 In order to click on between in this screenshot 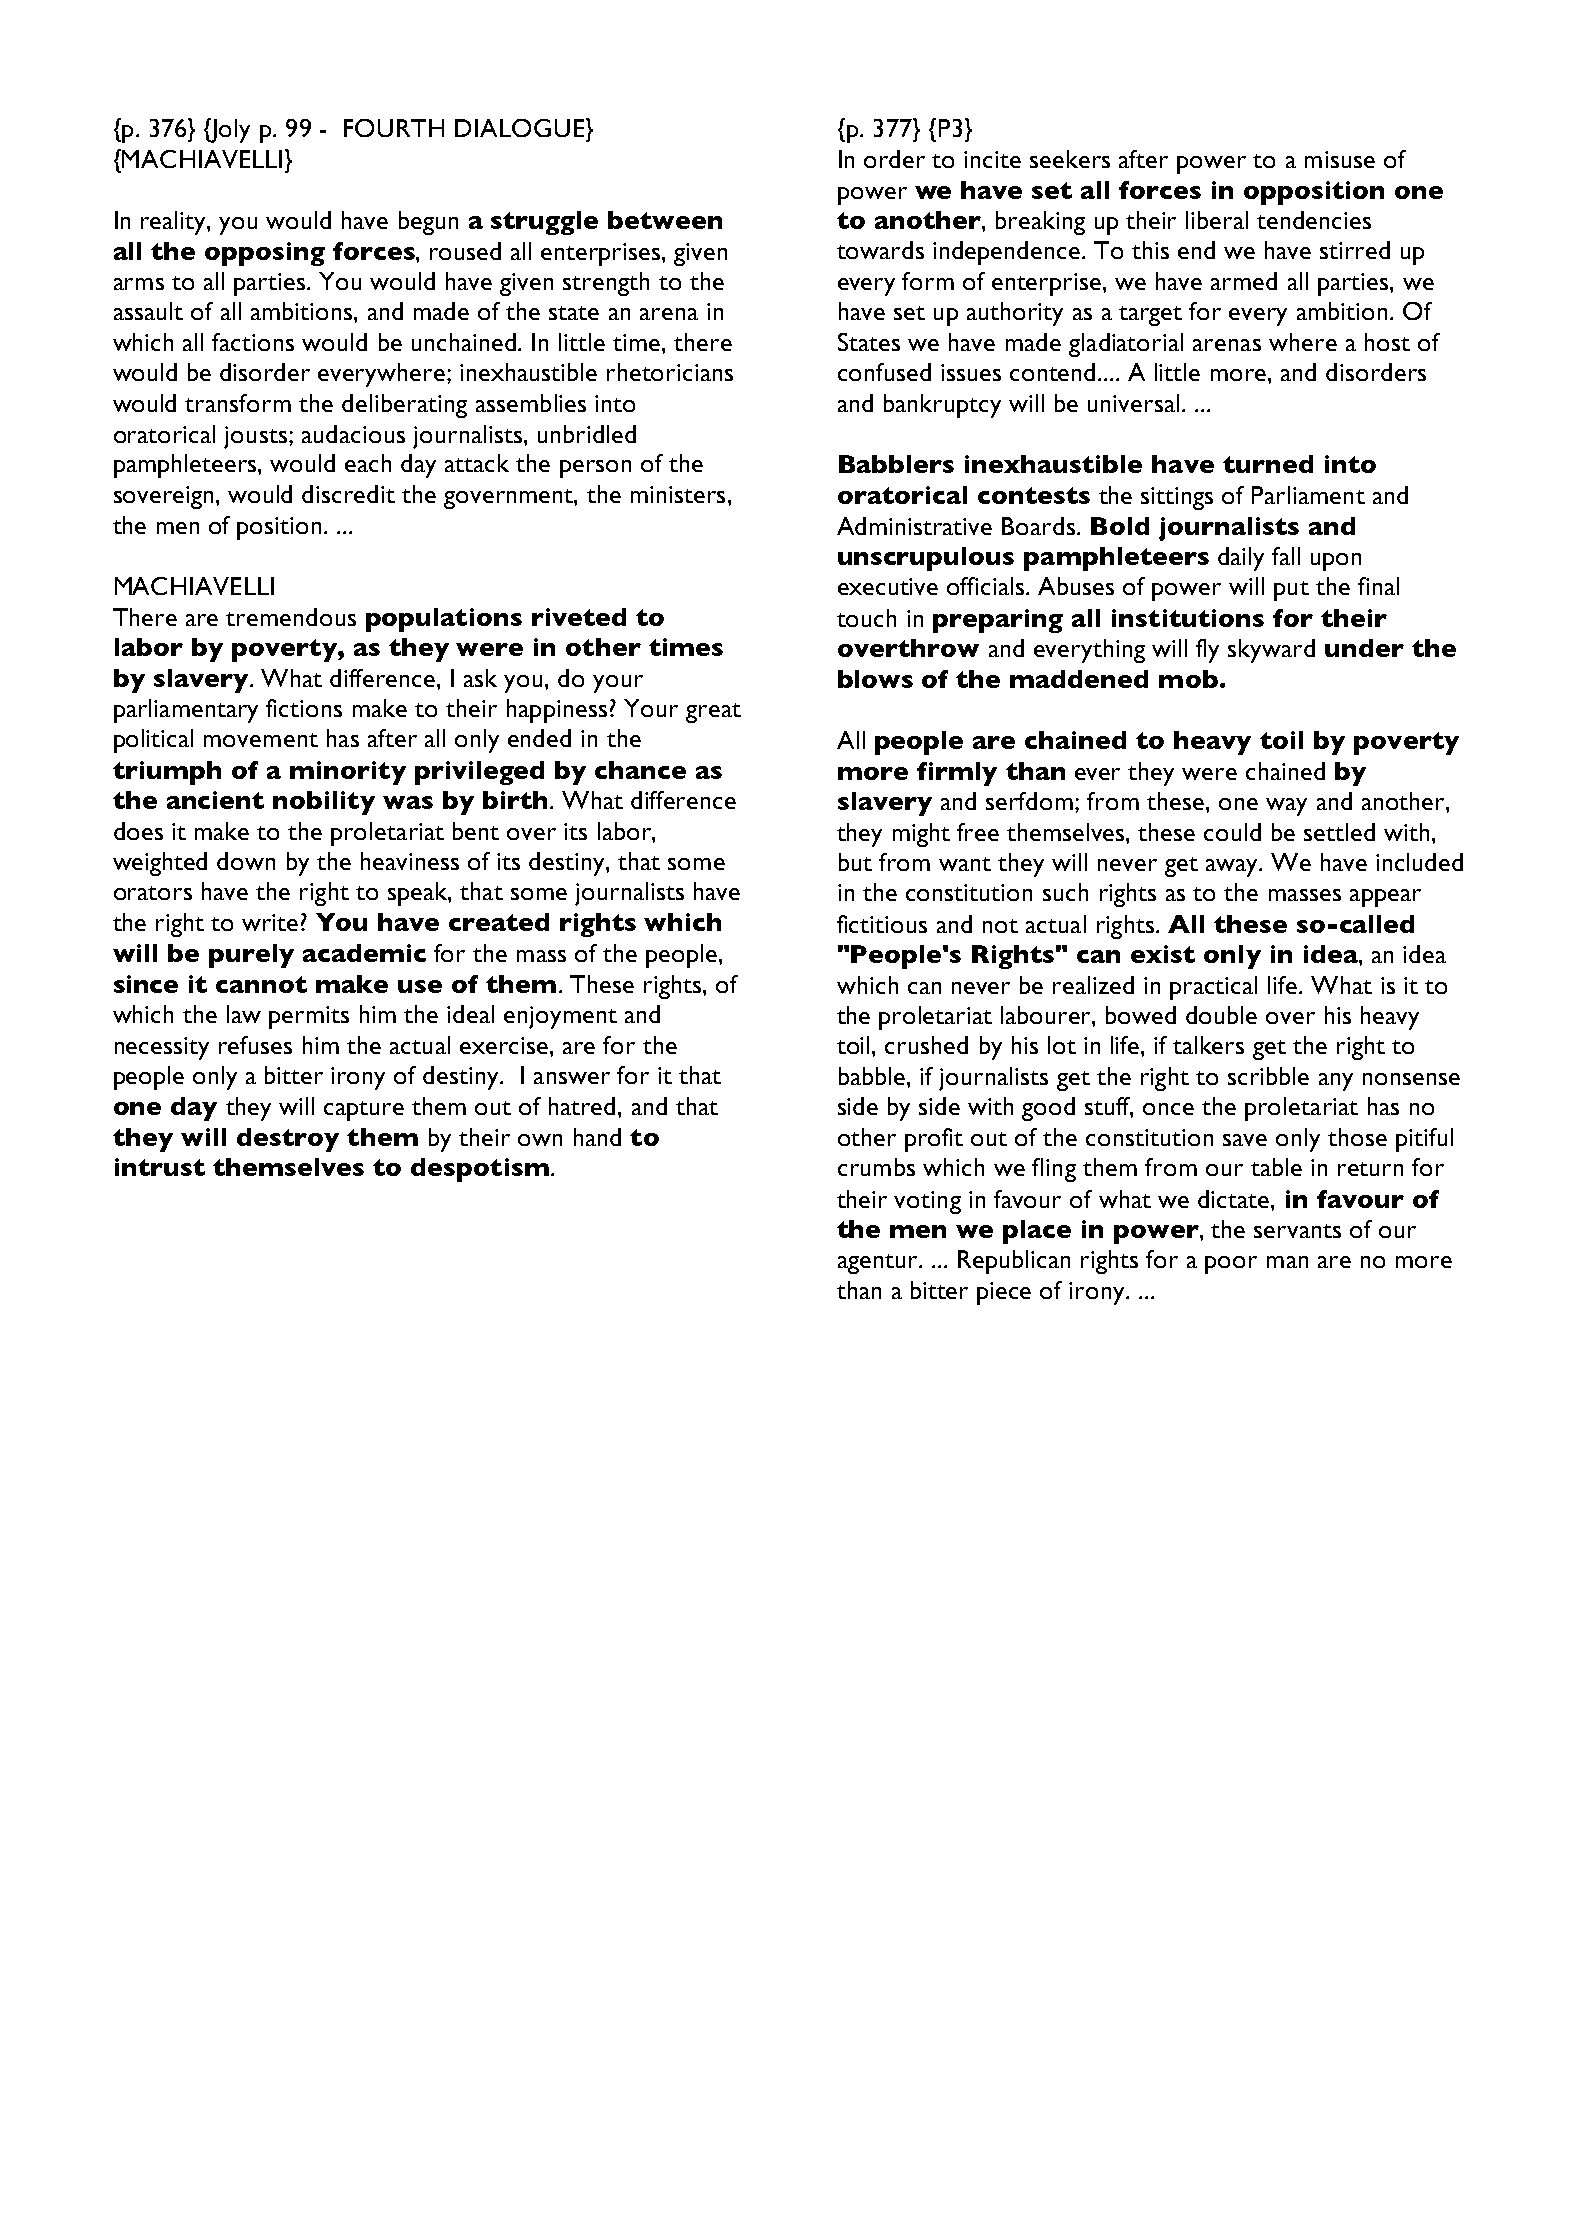, I will do `click(665, 220)`.
